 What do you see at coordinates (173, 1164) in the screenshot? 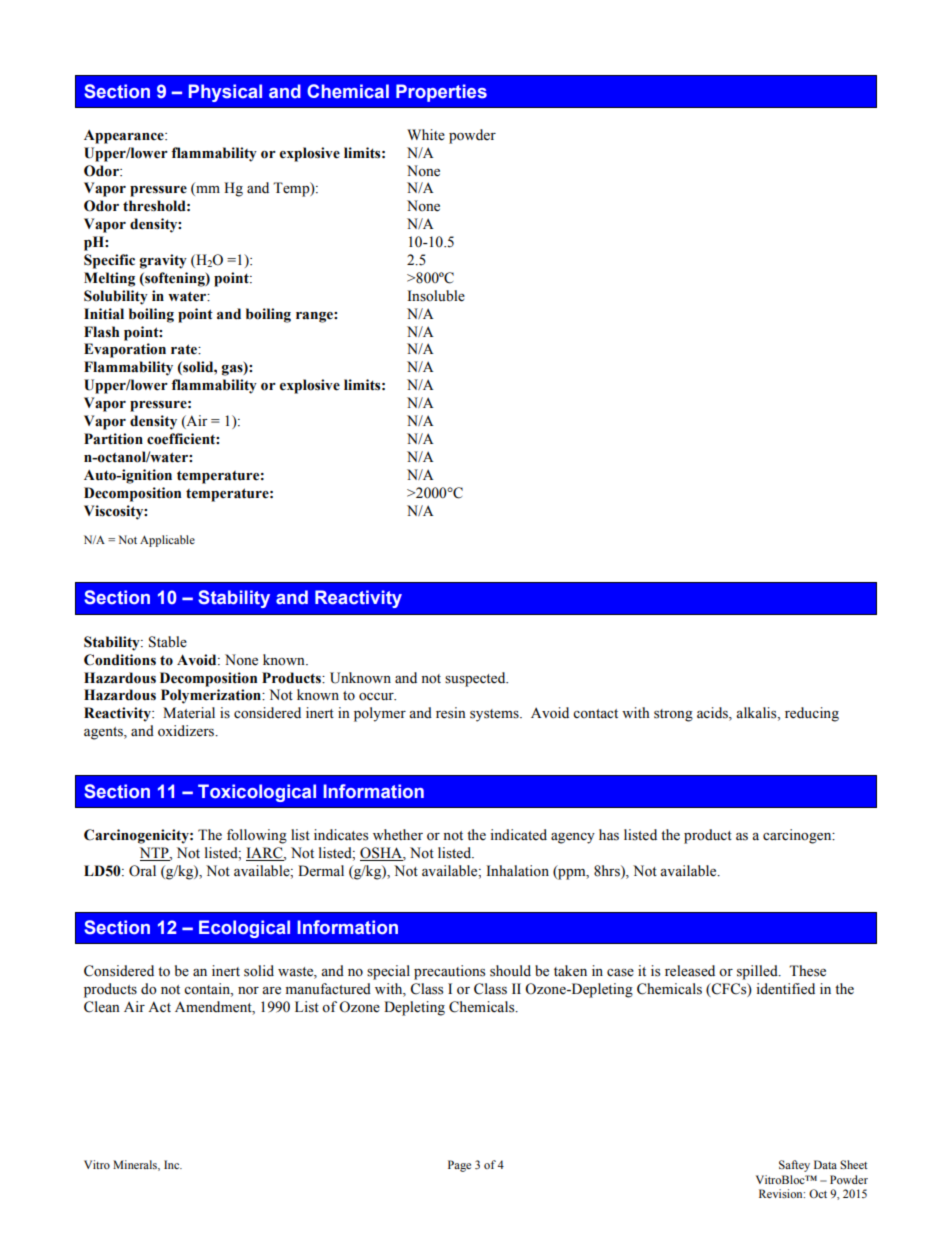
I see `Inc` at bounding box center [173, 1164].
